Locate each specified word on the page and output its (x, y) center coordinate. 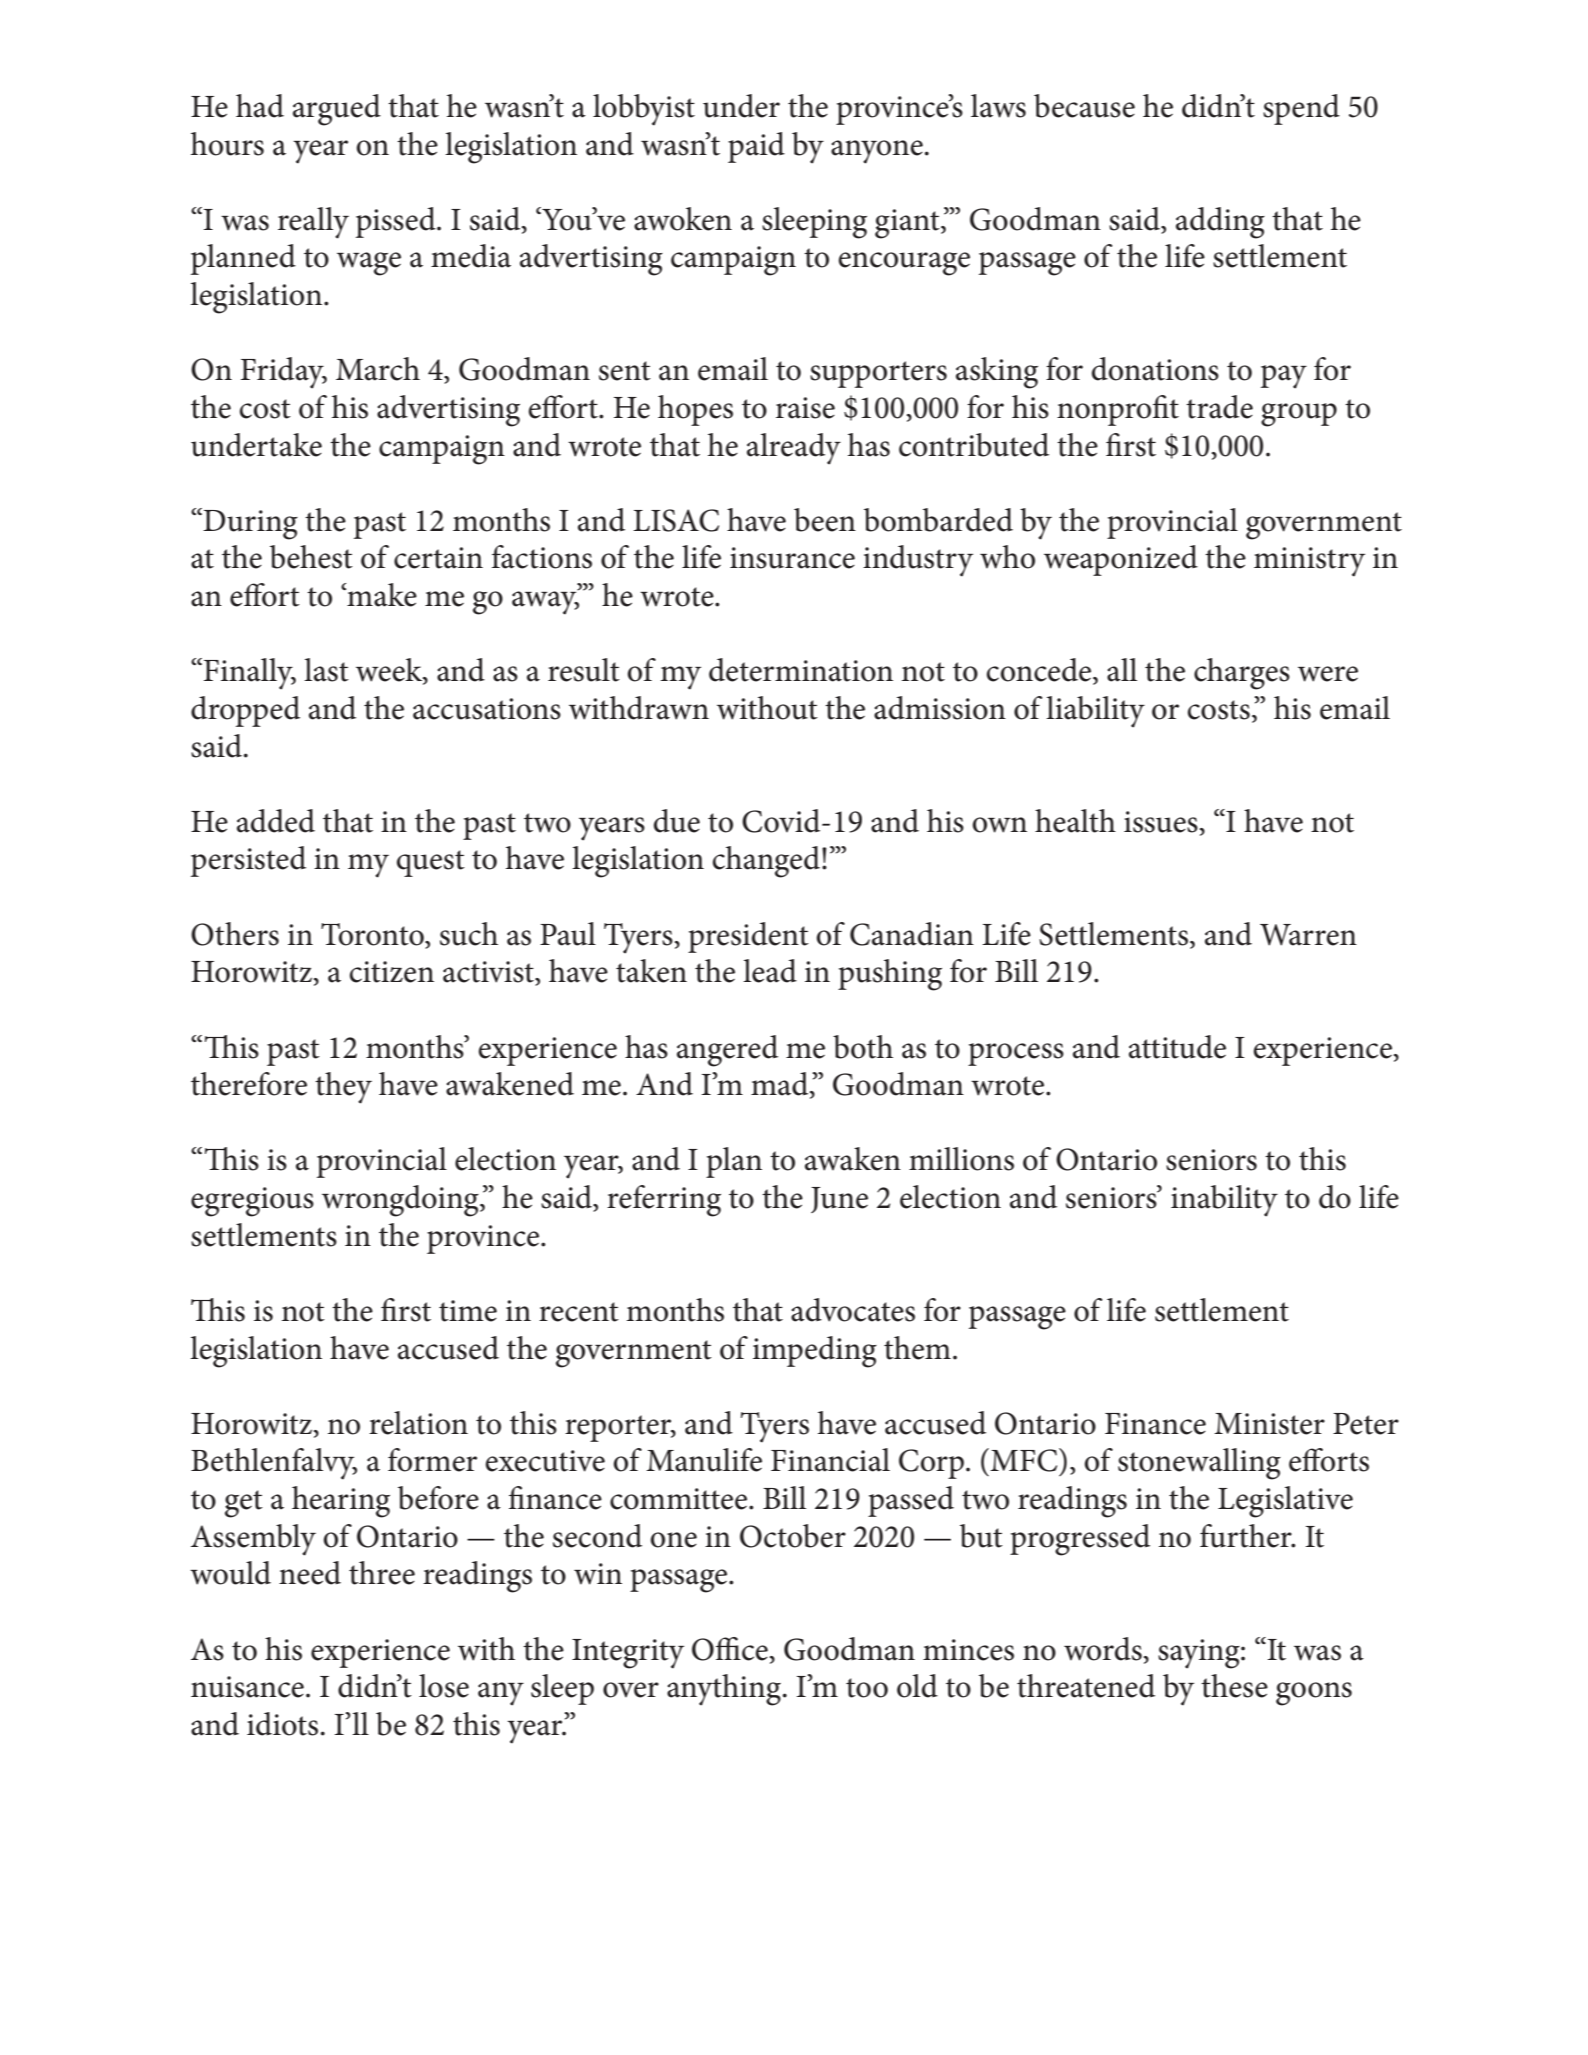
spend (1301, 109)
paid (756, 147)
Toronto (373, 935)
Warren (1308, 935)
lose (444, 1686)
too (867, 1688)
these (1234, 1686)
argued (337, 110)
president (748, 937)
